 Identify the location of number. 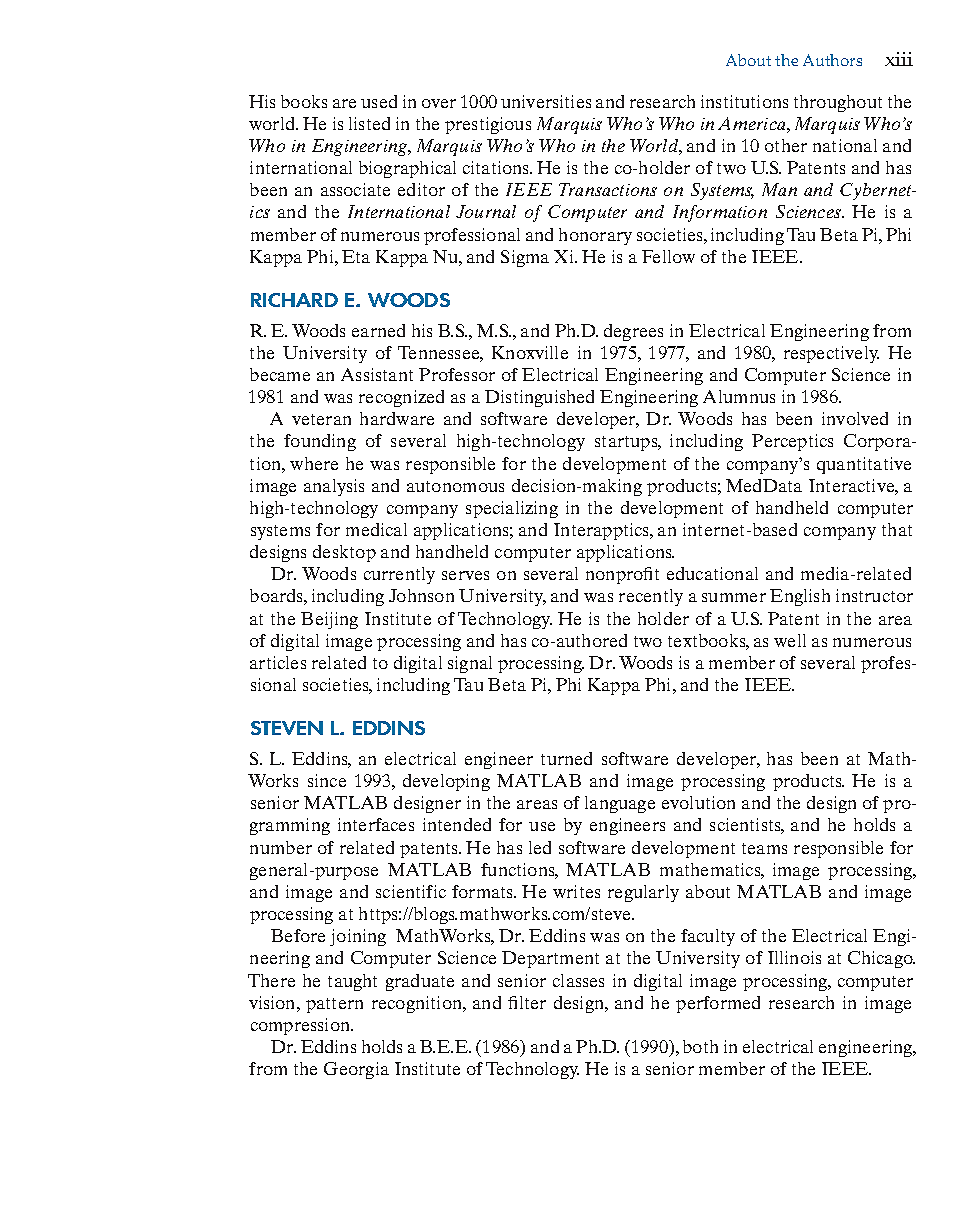
(281, 847).
